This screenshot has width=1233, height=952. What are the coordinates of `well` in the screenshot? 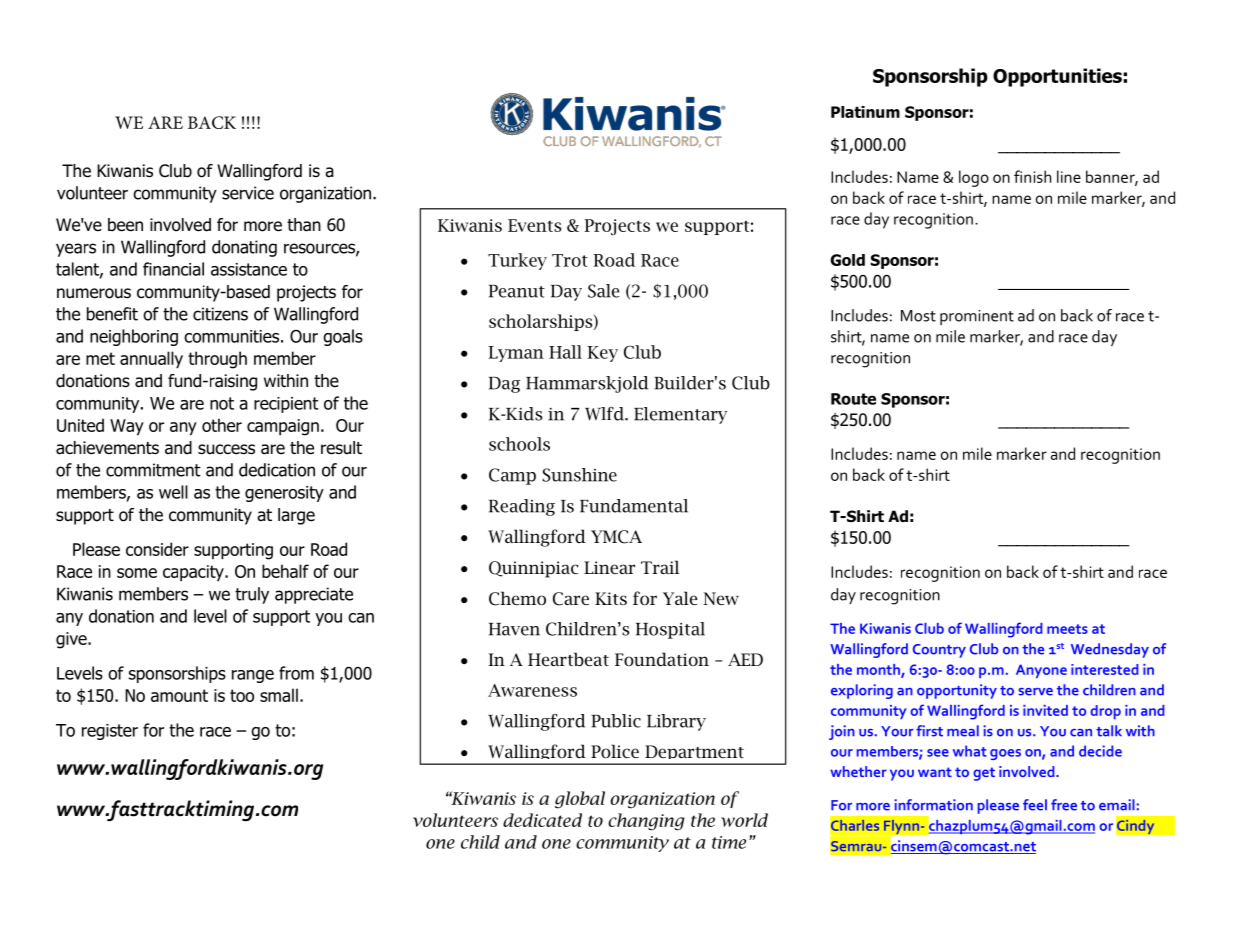 It's located at (173, 492).
